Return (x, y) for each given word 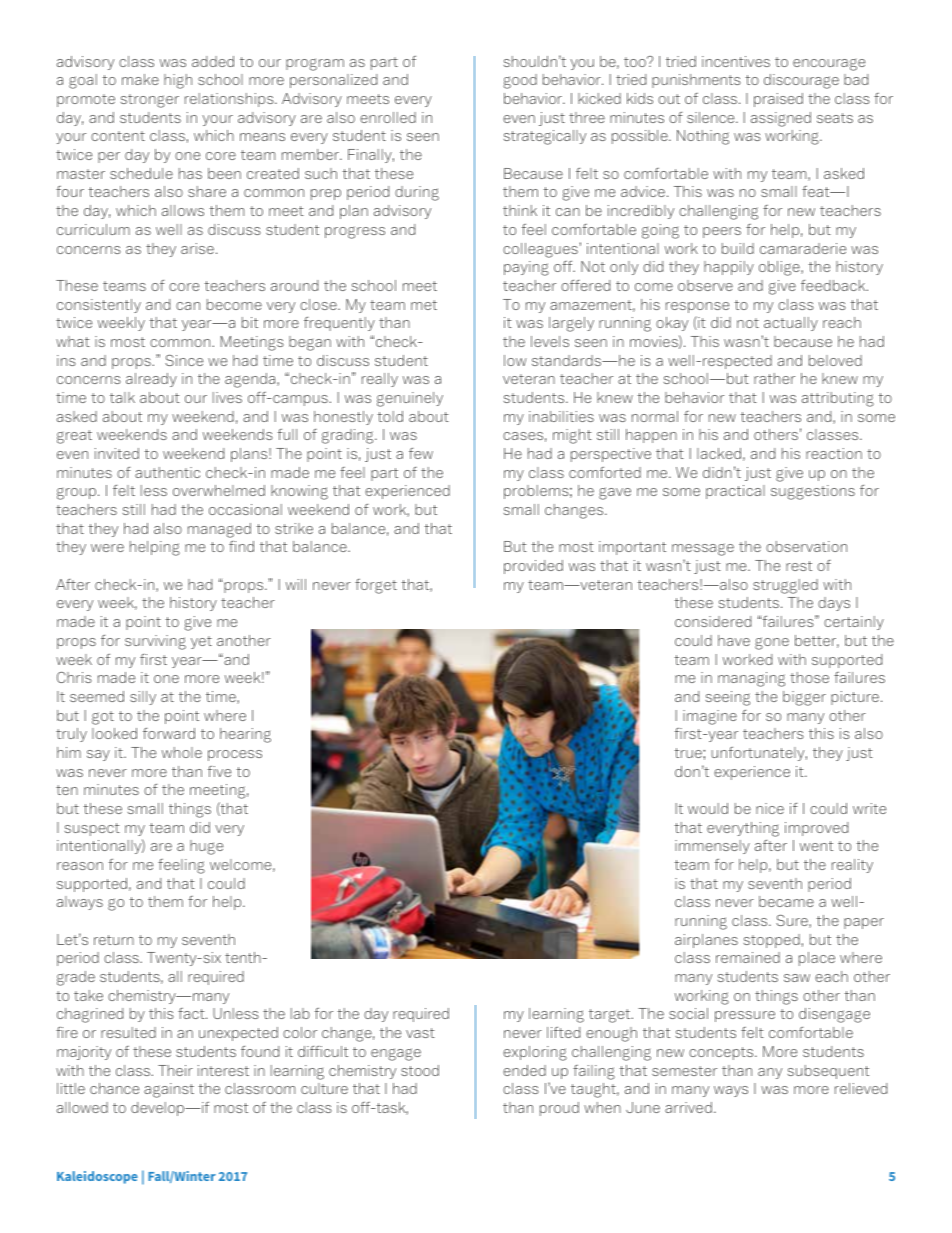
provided (533, 567)
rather (774, 378)
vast (420, 1033)
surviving (155, 642)
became (786, 901)
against (169, 1090)
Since (184, 360)
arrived (688, 1107)
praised (778, 100)
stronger (150, 101)
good (520, 81)
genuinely (410, 399)
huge (206, 847)
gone (772, 643)
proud (559, 1109)
